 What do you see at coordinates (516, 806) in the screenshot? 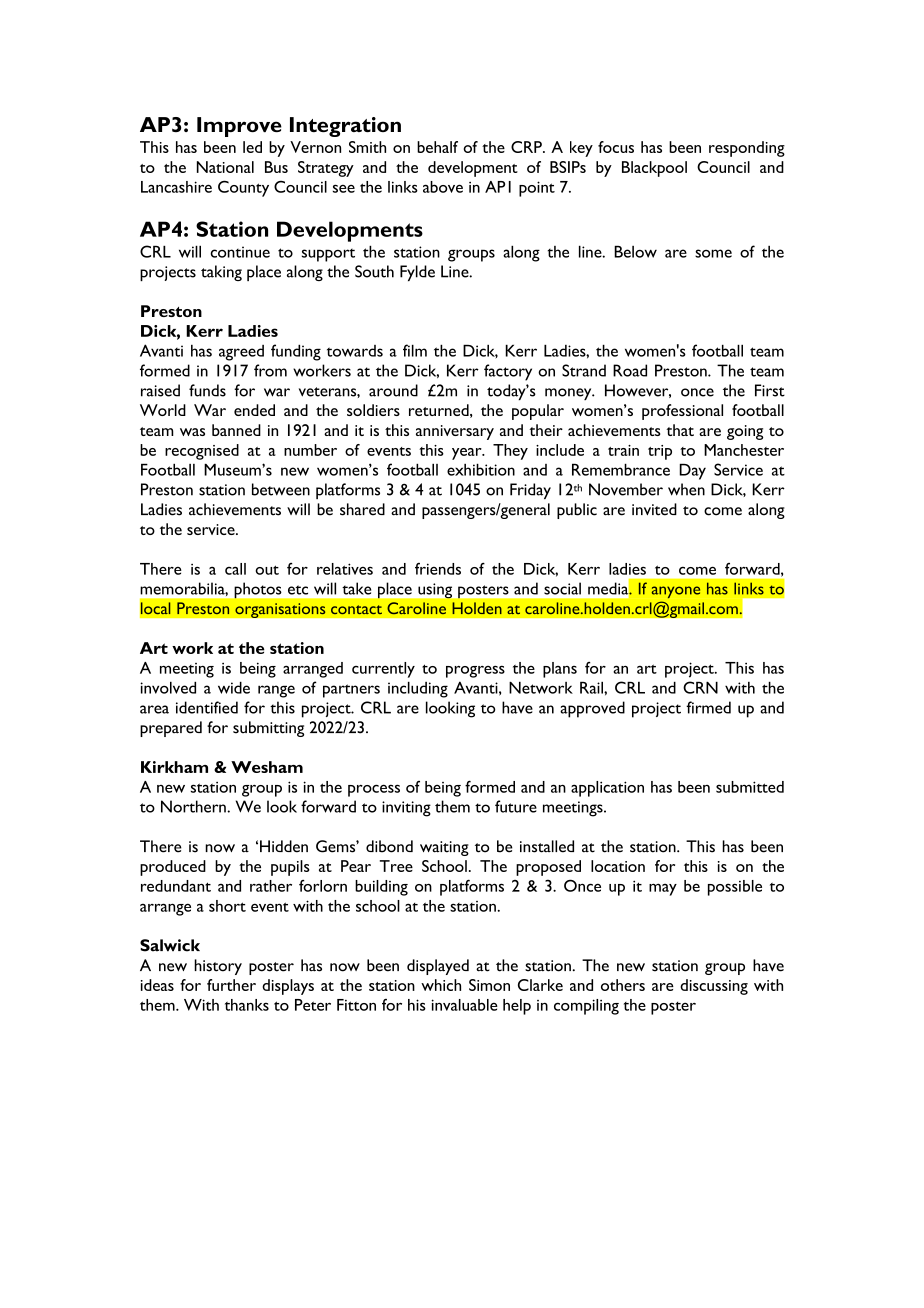
I see `future` at bounding box center [516, 806].
